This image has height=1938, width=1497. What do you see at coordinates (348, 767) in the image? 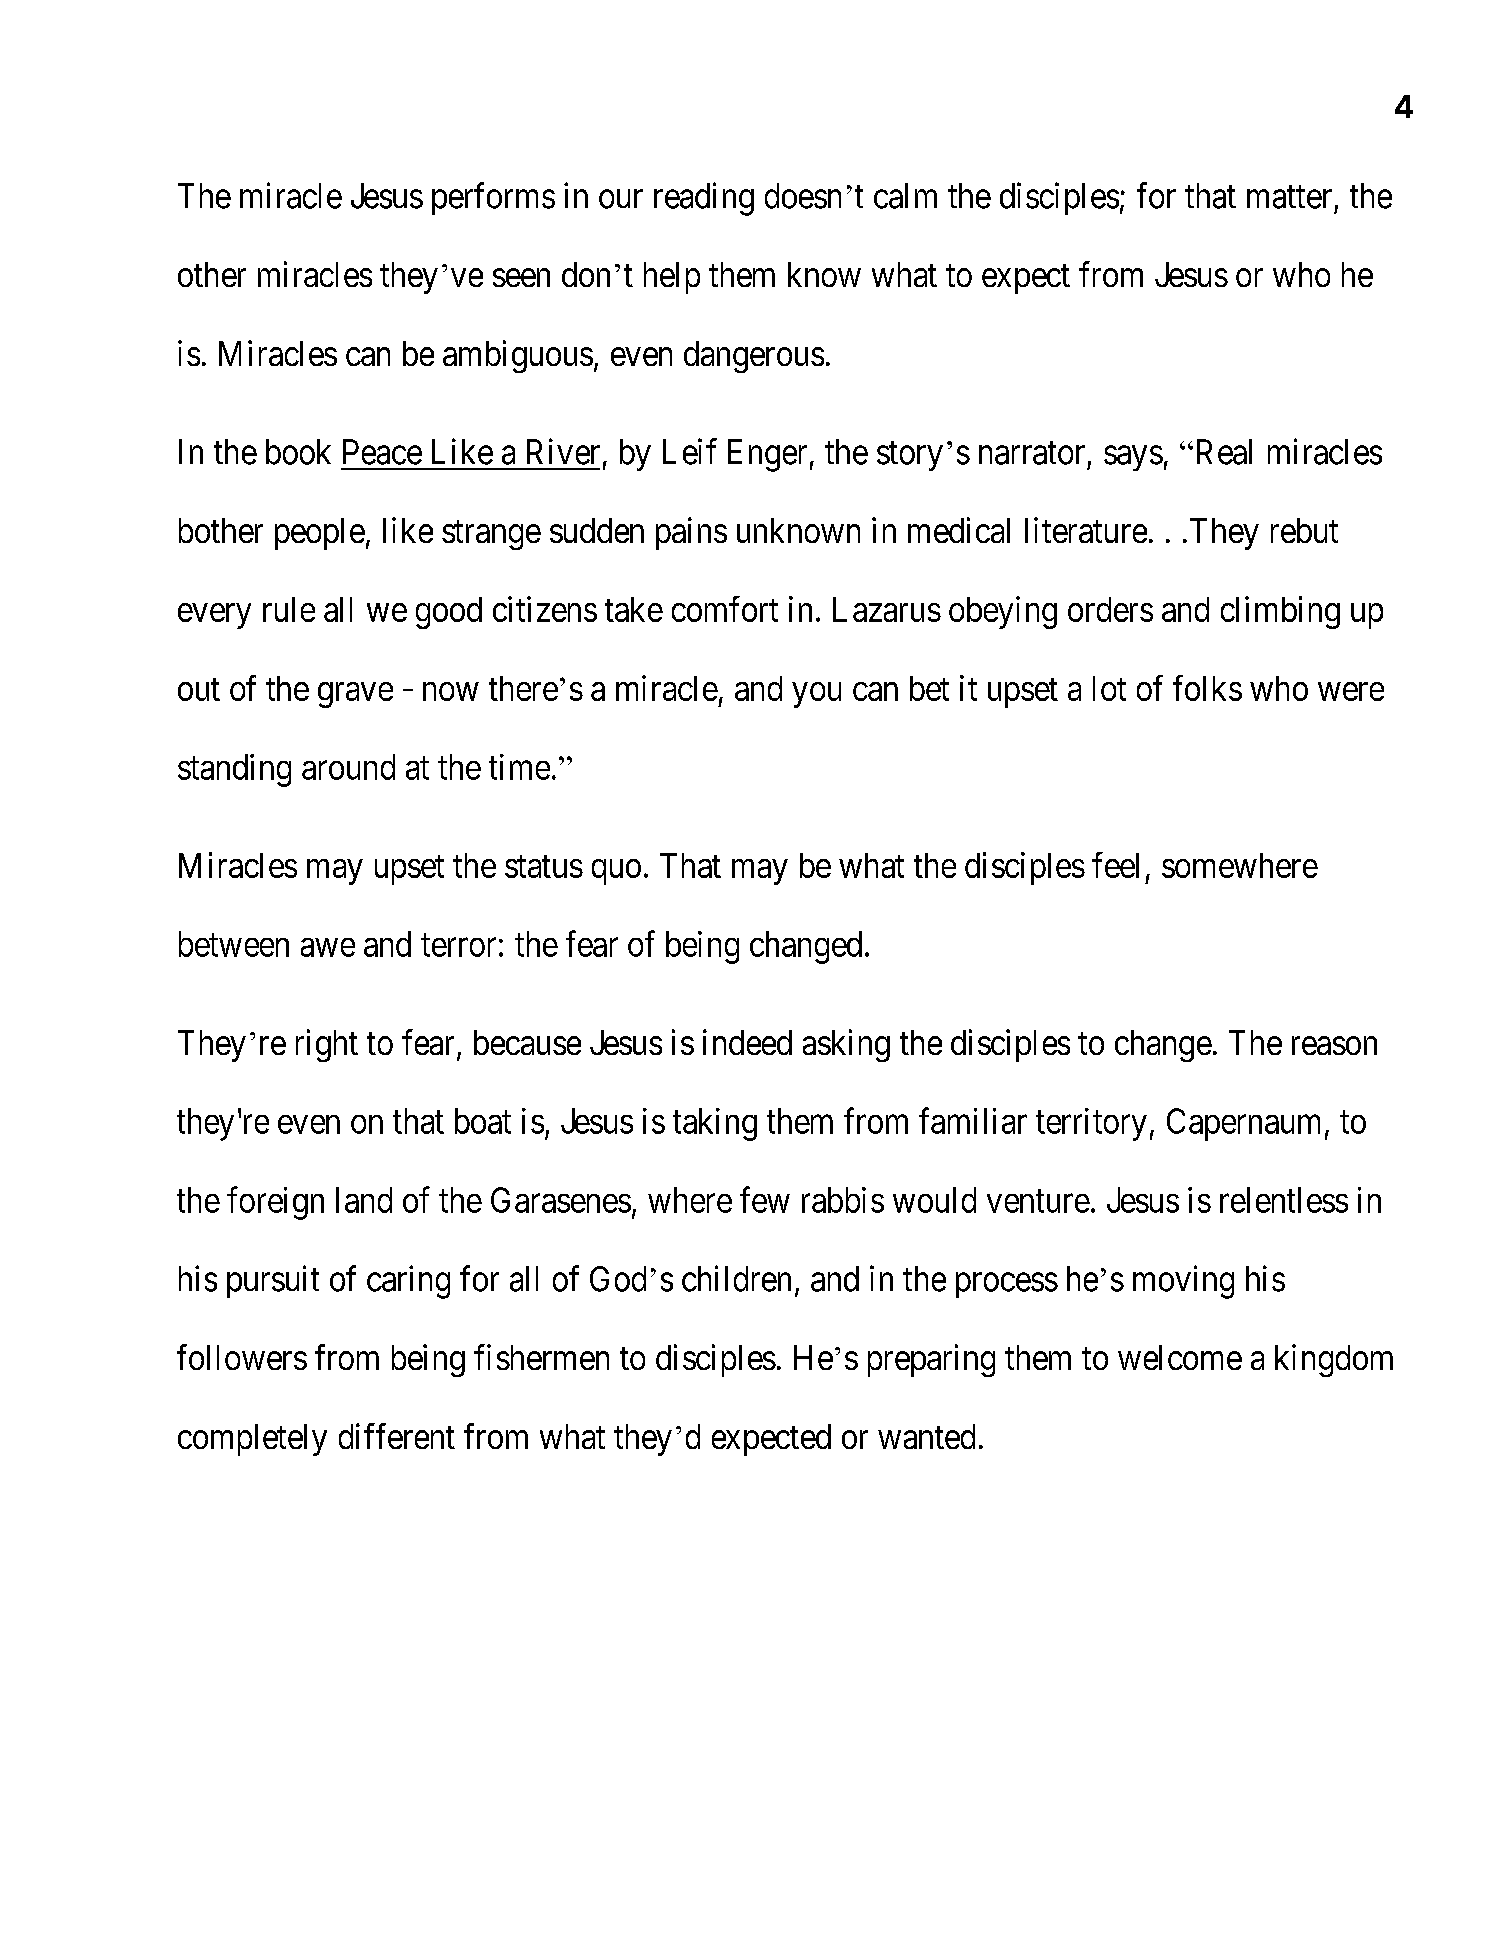
I see `around` at bounding box center [348, 767].
